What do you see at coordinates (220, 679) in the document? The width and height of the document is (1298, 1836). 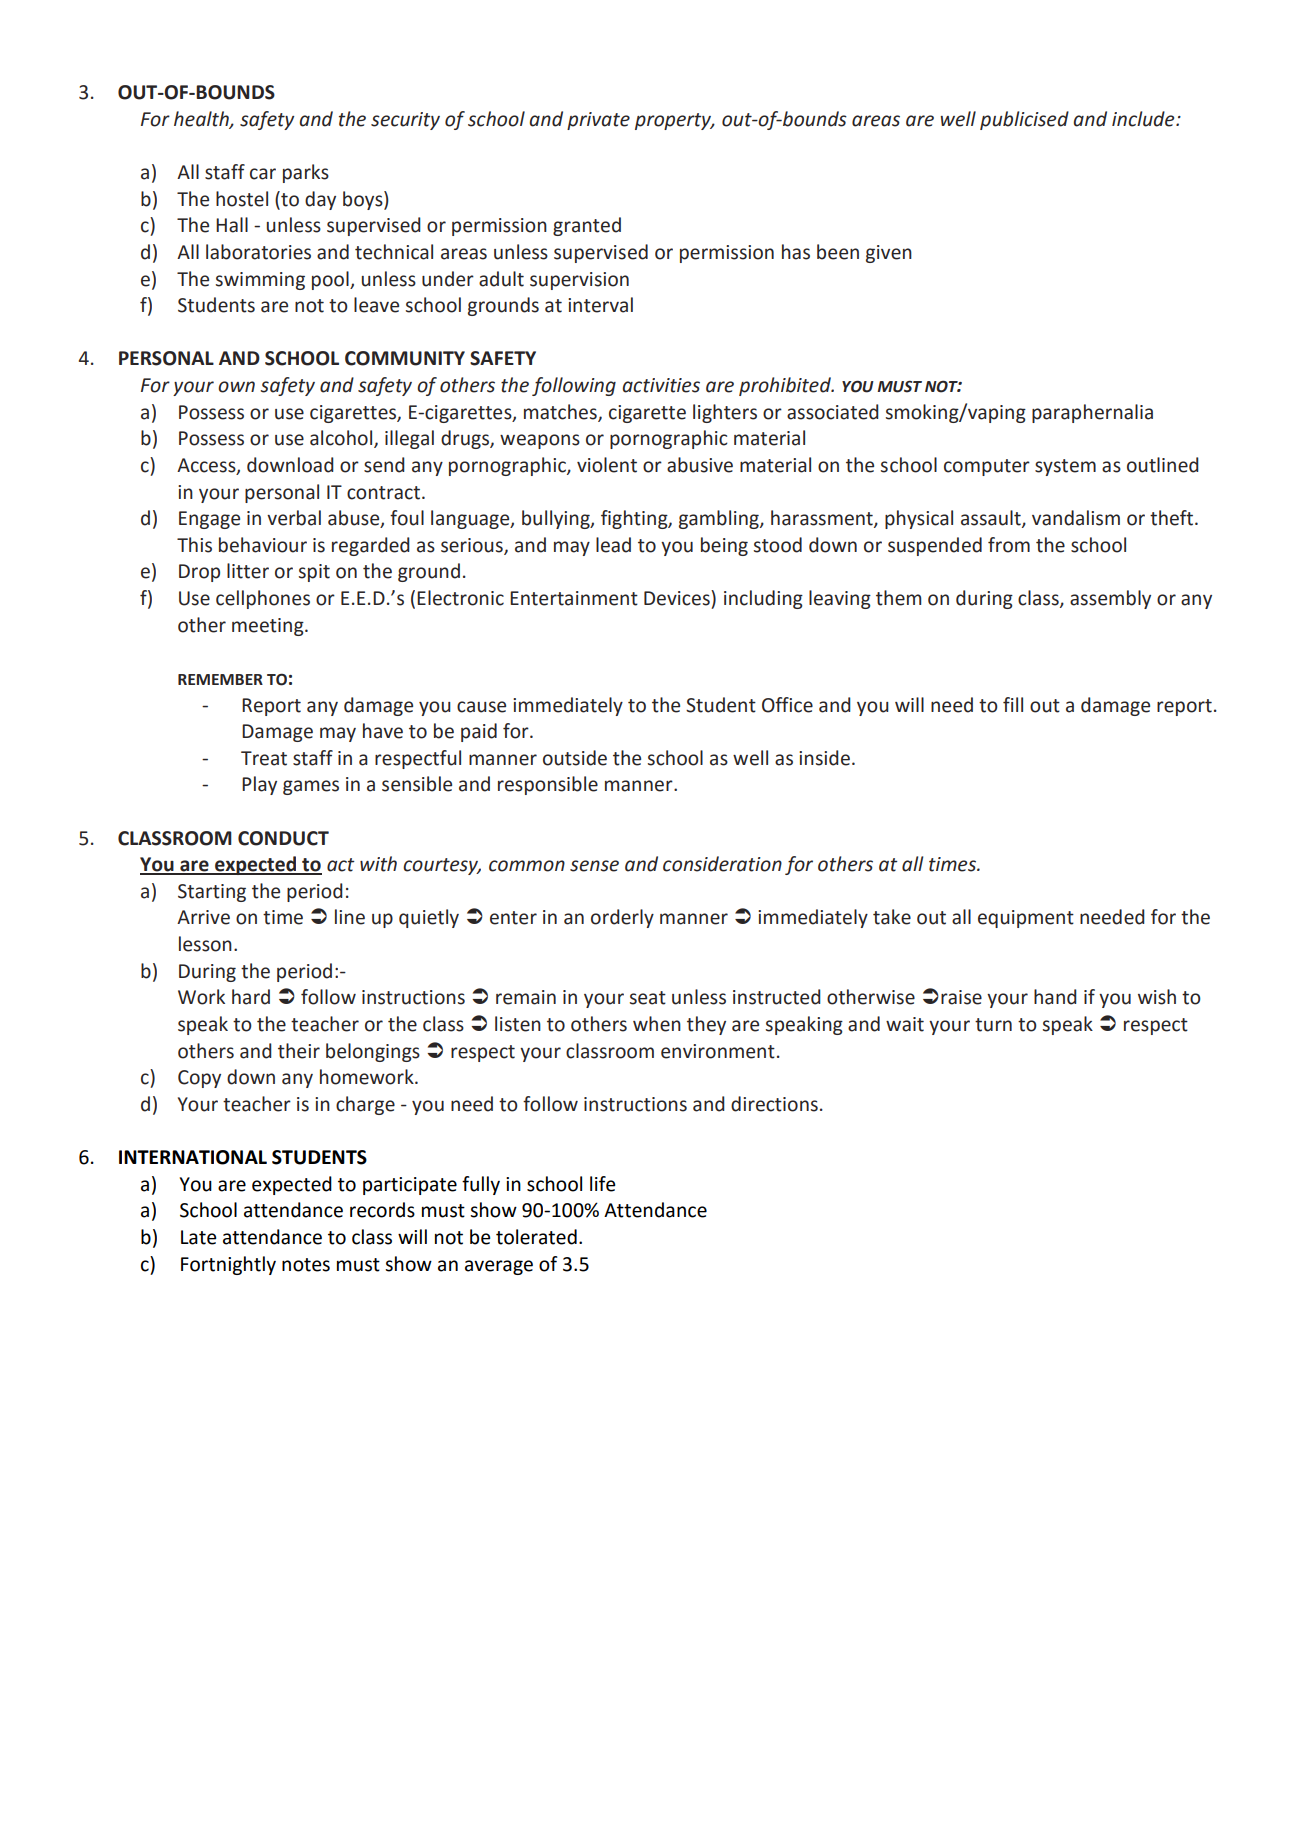 I see `REMEMBER` at bounding box center [220, 679].
